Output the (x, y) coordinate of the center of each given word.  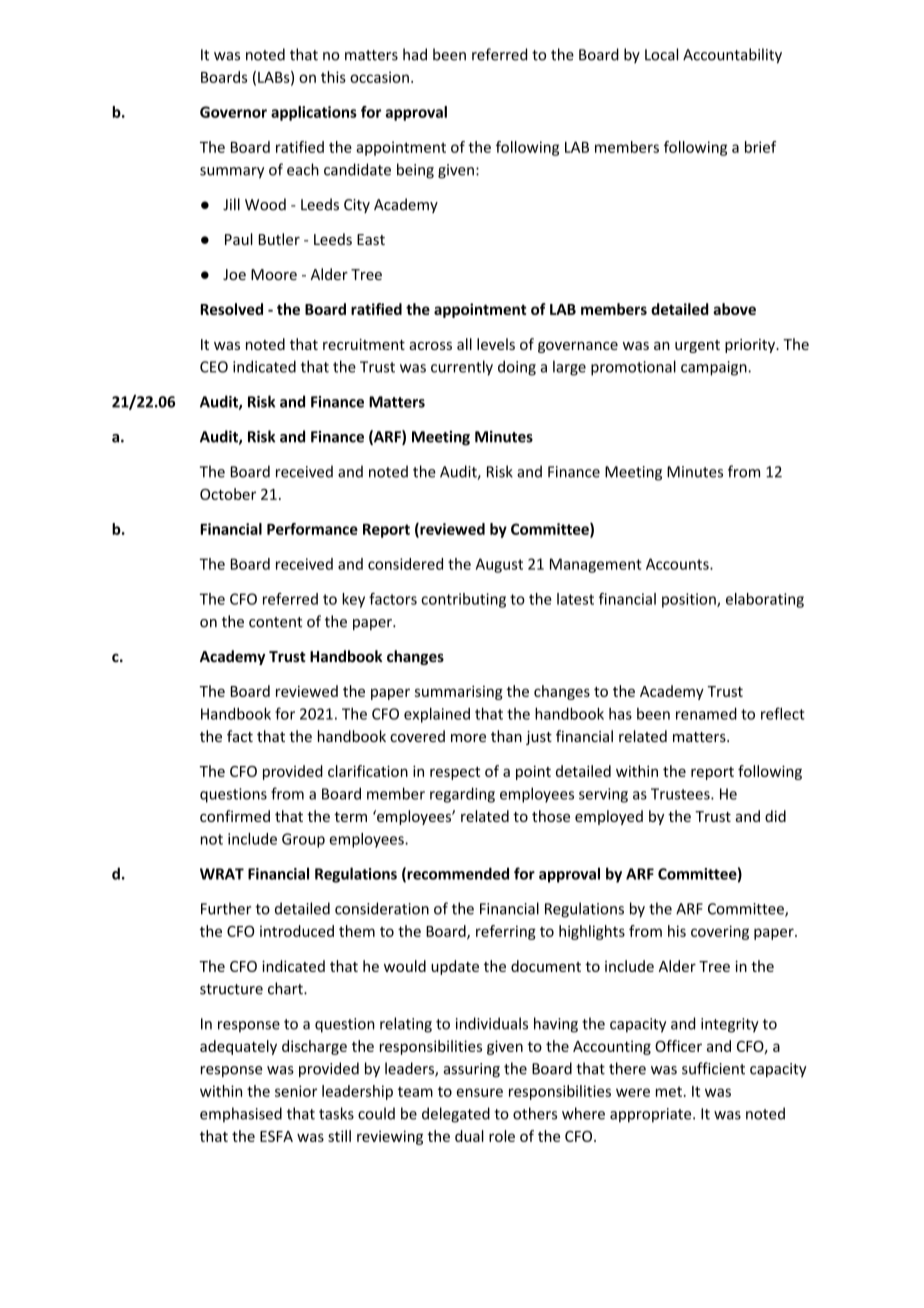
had (415, 54)
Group (303, 840)
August (499, 565)
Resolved (231, 309)
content (275, 622)
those (551, 816)
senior (296, 1091)
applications (314, 113)
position (690, 600)
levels (496, 344)
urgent (697, 346)
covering (720, 932)
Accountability (732, 56)
